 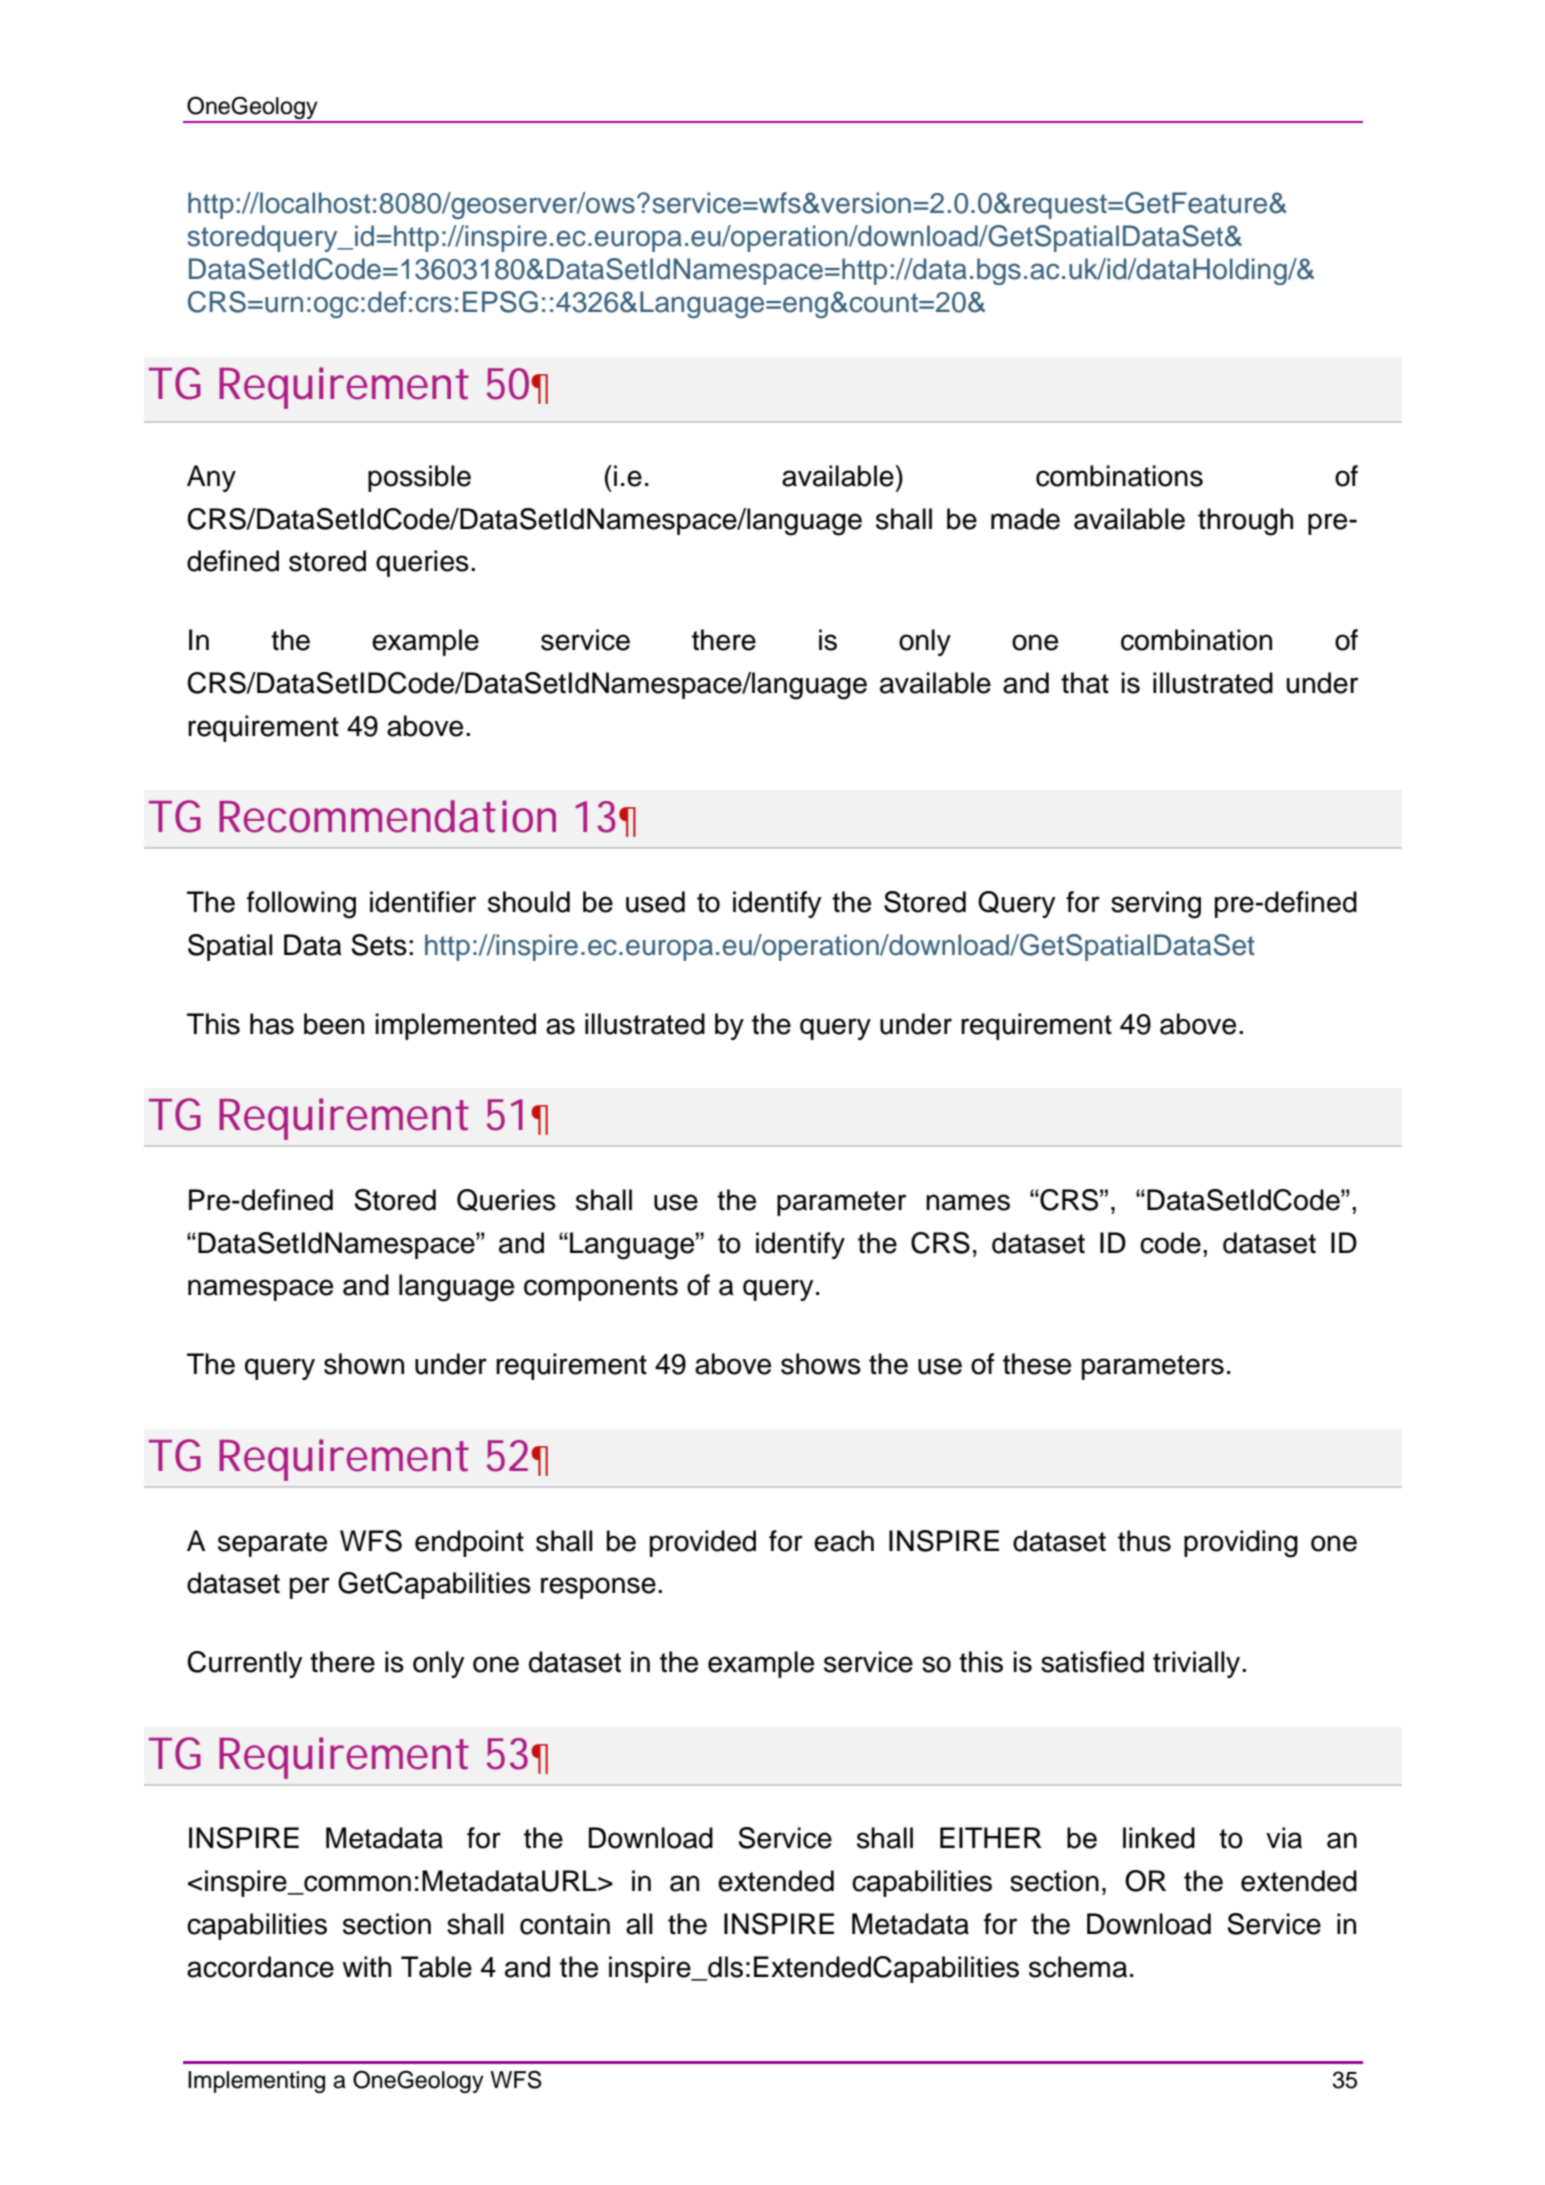 What do you see at coordinates (601, 1288) in the image?
I see `components` at bounding box center [601, 1288].
